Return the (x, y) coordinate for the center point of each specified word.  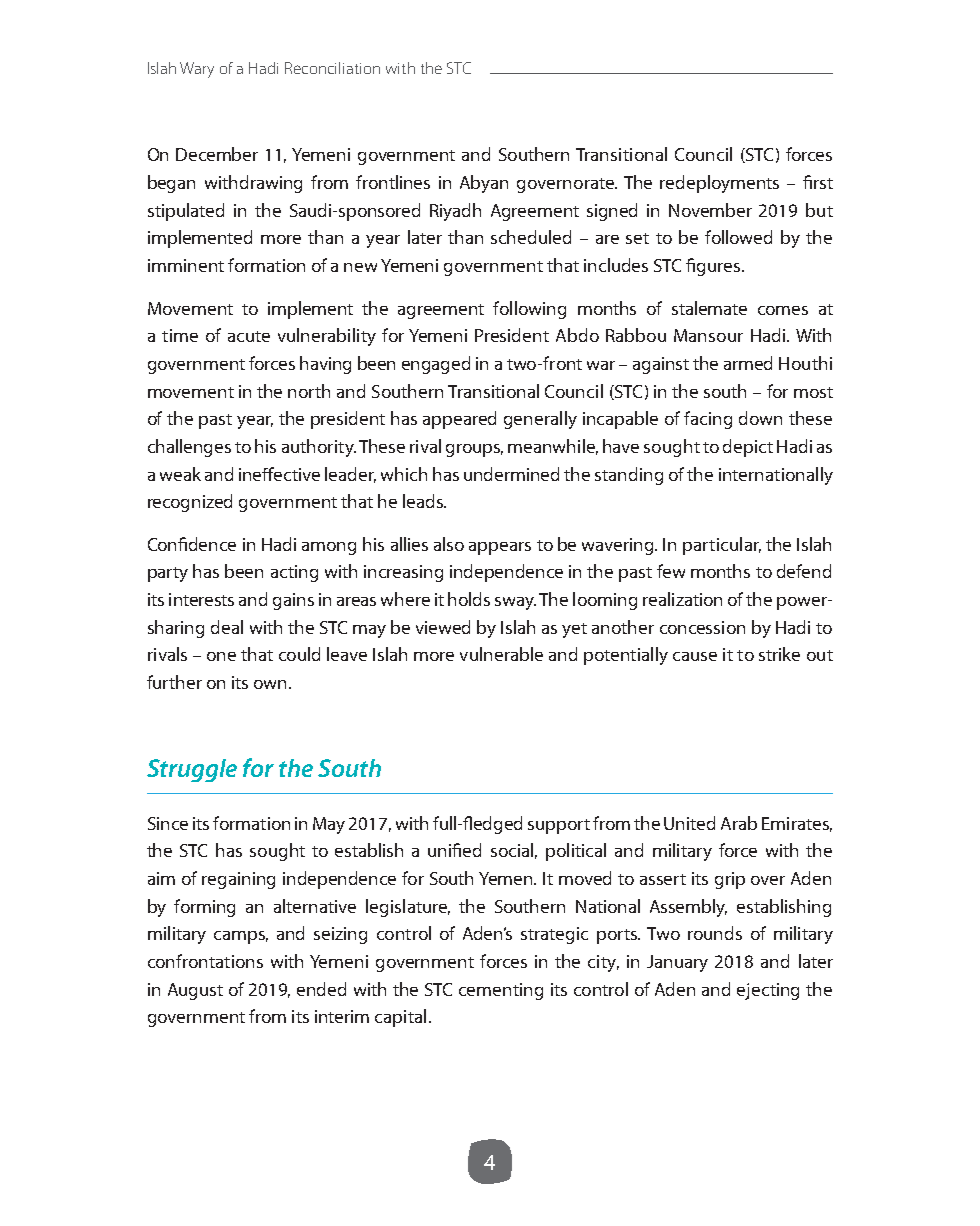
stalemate (709, 308)
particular (722, 546)
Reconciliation (332, 68)
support (559, 826)
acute (249, 336)
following (529, 310)
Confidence (192, 544)
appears (500, 548)
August (195, 991)
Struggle (192, 770)
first (818, 182)
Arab (739, 823)
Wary (197, 70)
